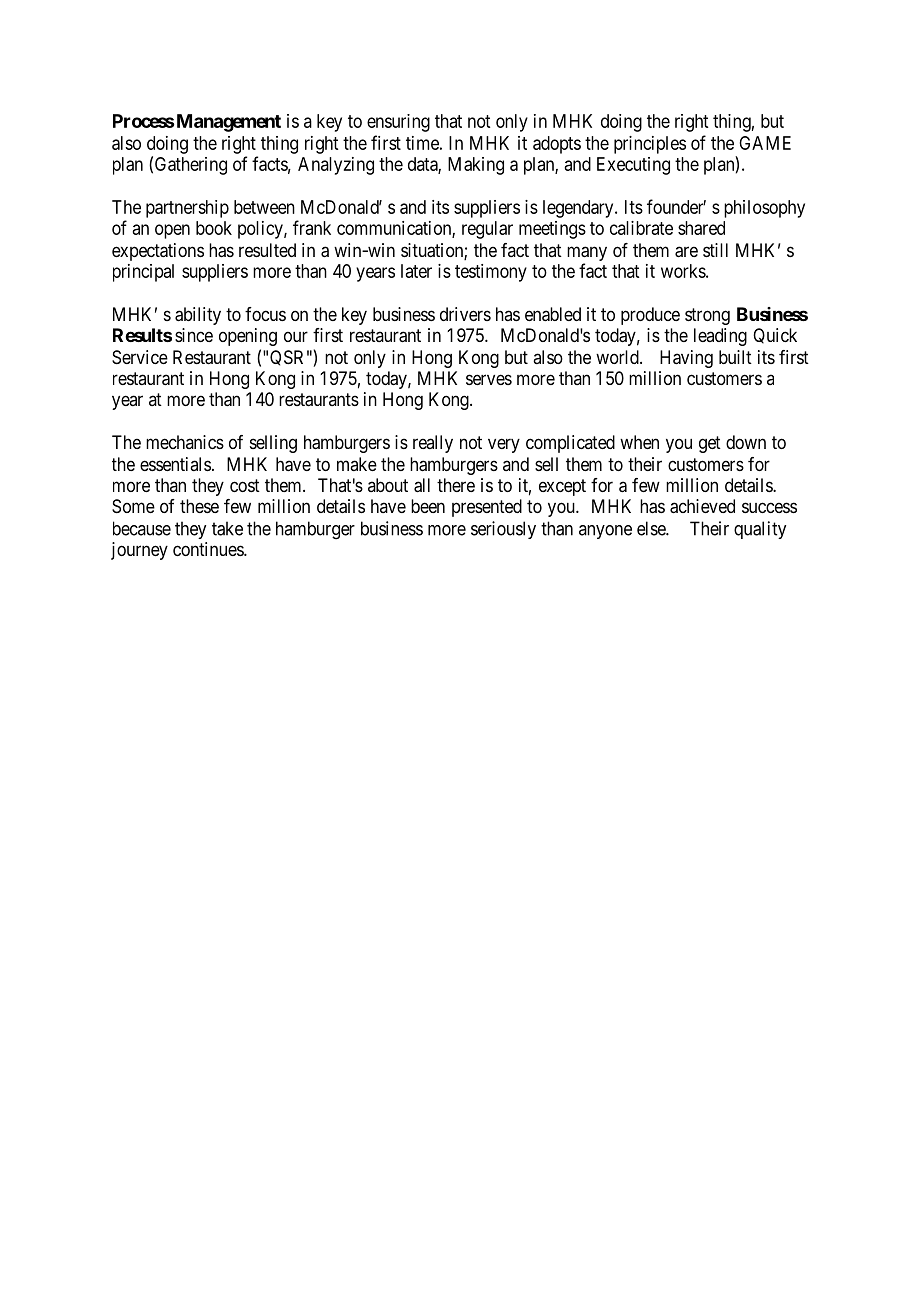 The width and height of the image is (924, 1307). I want to click on mechanics, so click(185, 442).
